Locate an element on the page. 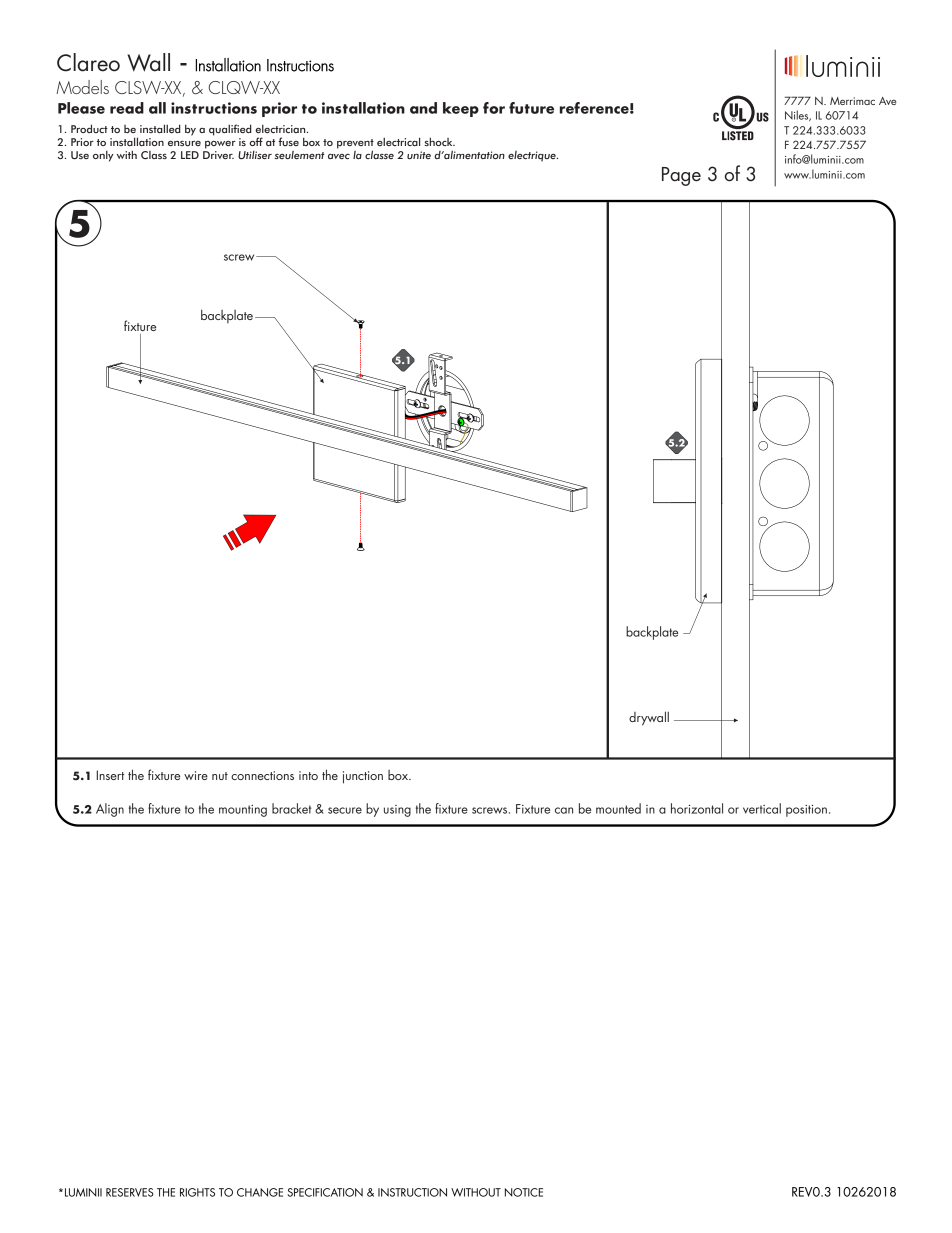  Niles is located at coordinates (798, 115).
